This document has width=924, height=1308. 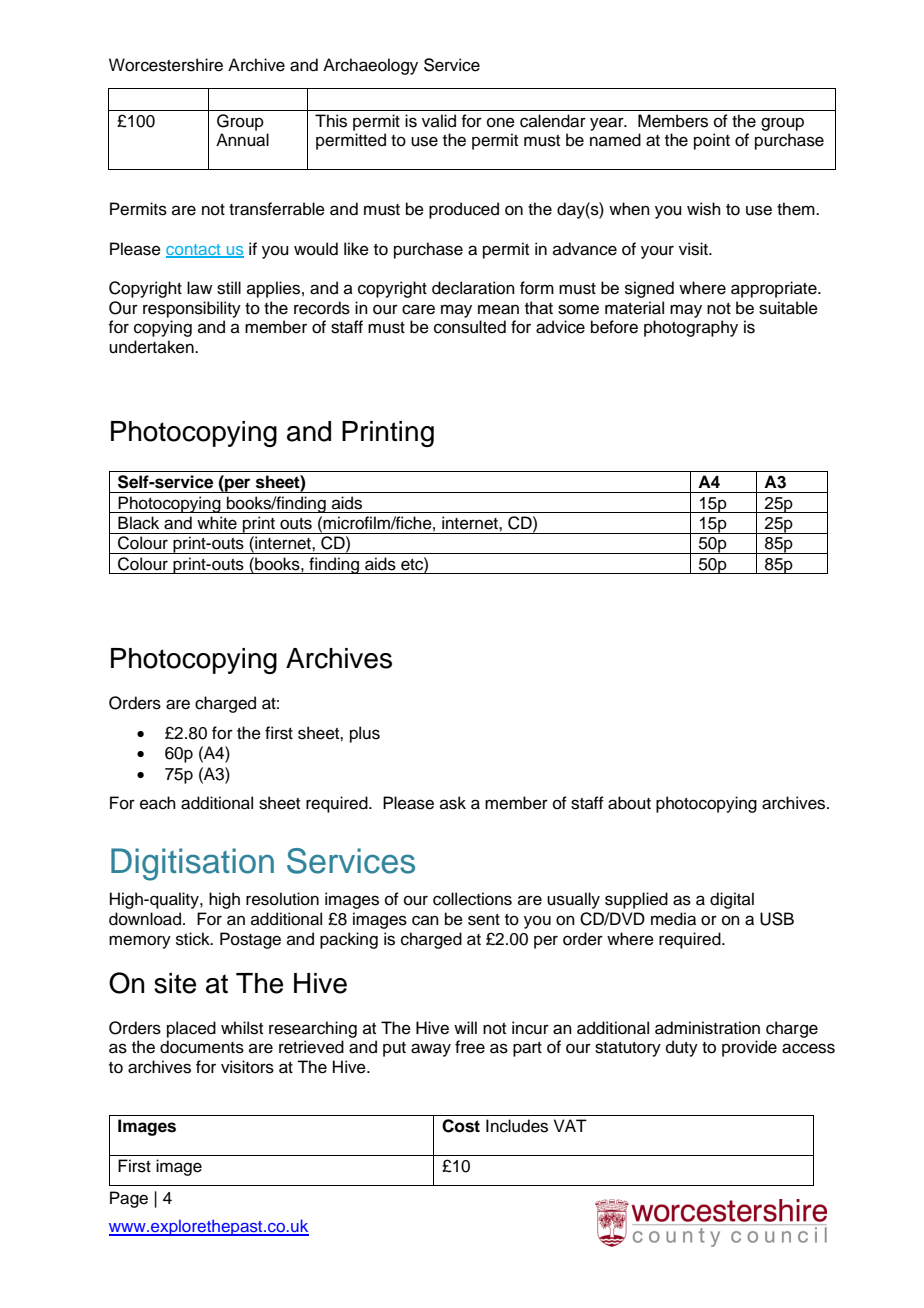 I want to click on consulted, so click(x=470, y=327).
